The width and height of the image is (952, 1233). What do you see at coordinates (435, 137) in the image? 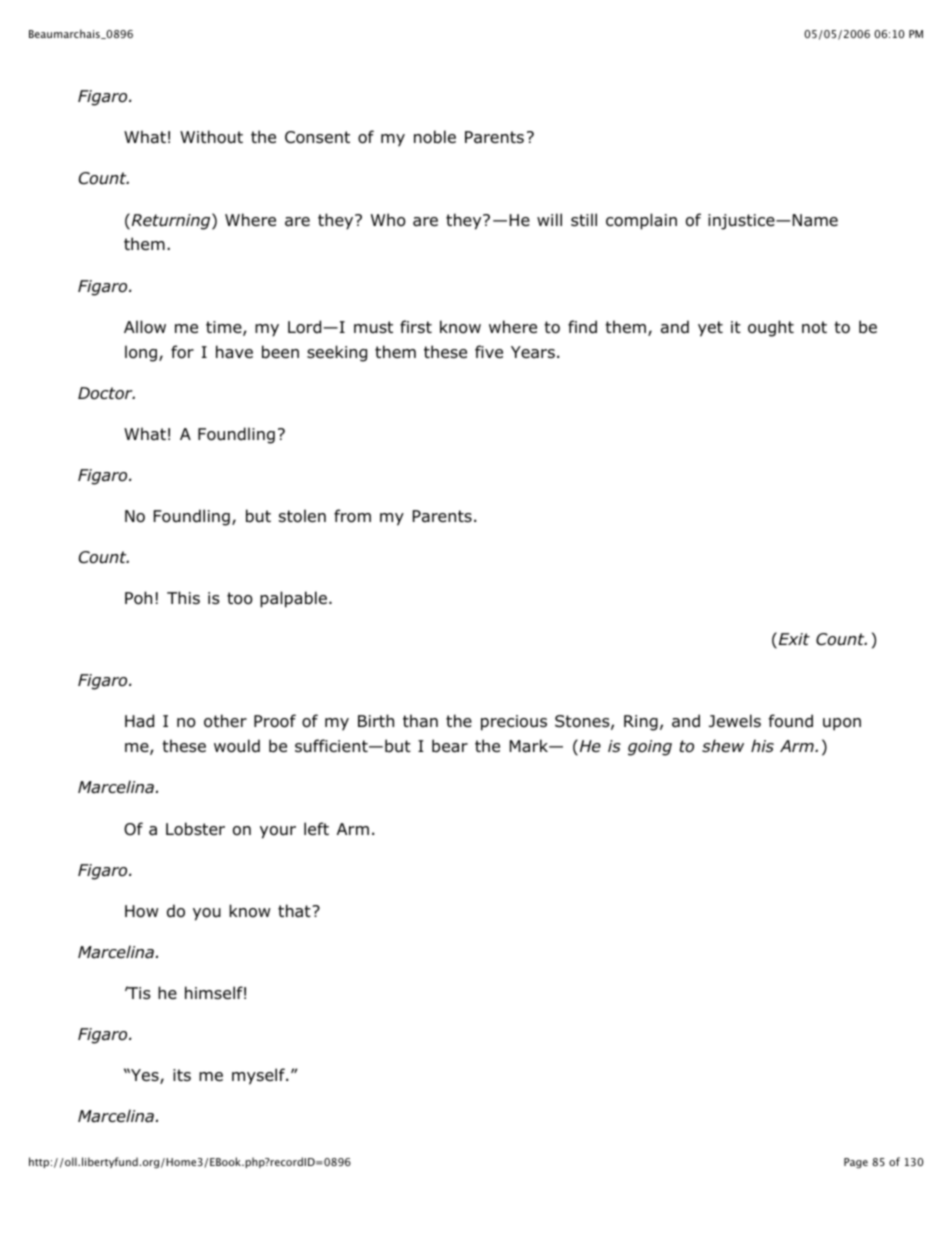
I see `noble` at bounding box center [435, 137].
